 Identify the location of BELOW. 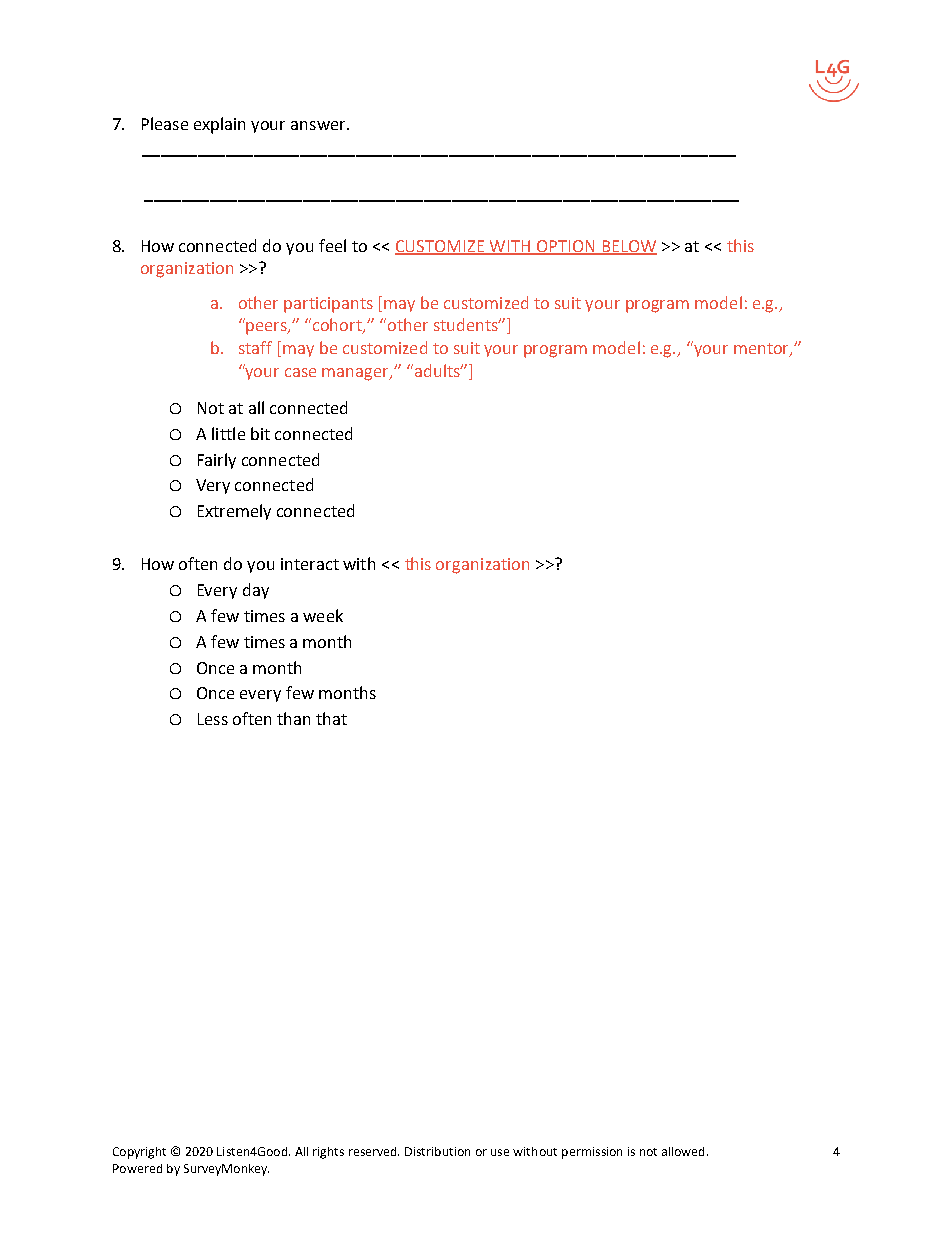
(628, 247).
